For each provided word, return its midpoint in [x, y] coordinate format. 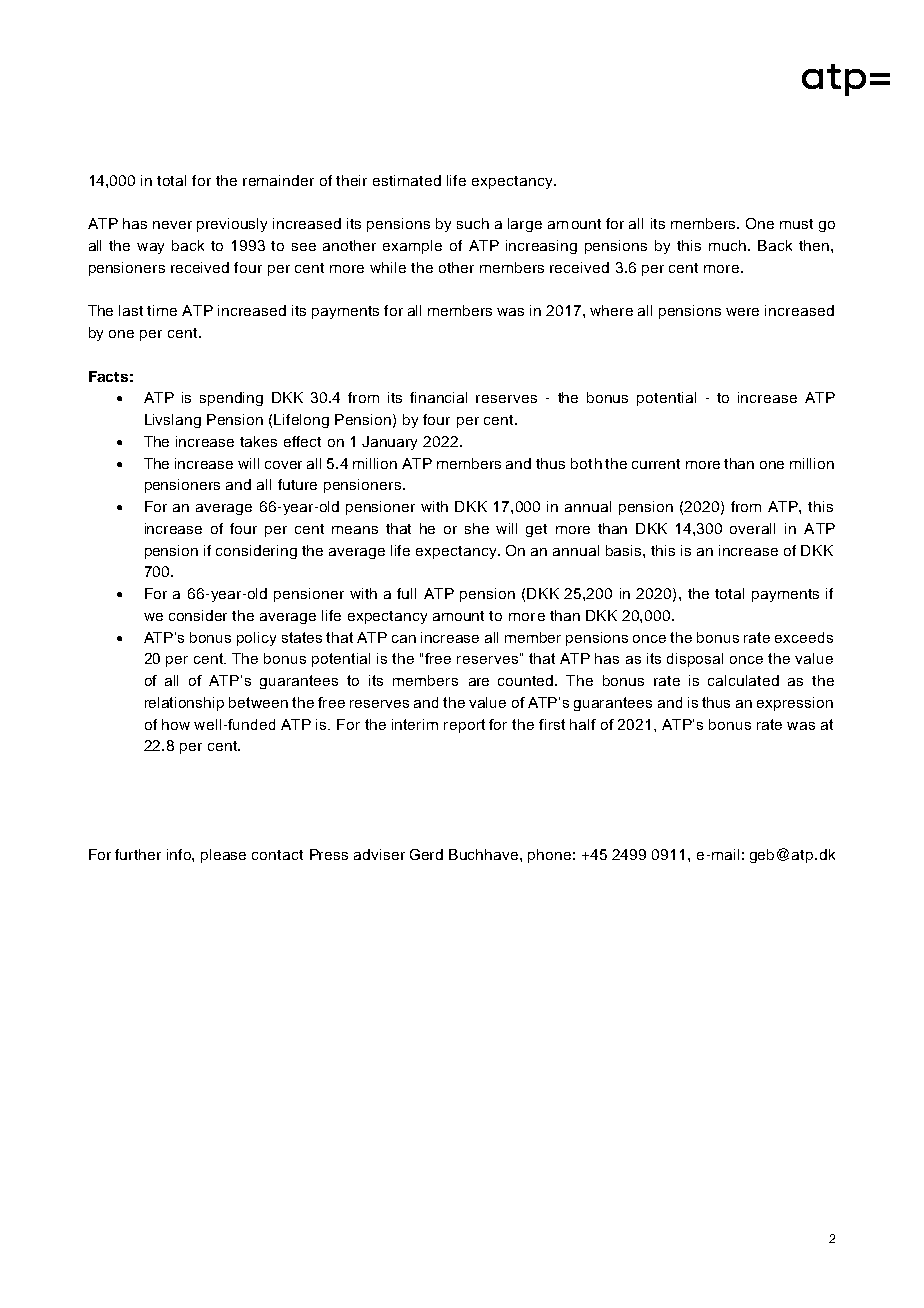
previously [232, 225]
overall [752, 528]
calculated [743, 680]
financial [438, 397]
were [742, 312]
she [477, 528]
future [297, 484]
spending [231, 399]
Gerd [426, 854]
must [796, 224]
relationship [184, 704]
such [473, 223]
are [479, 682]
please [223, 856]
